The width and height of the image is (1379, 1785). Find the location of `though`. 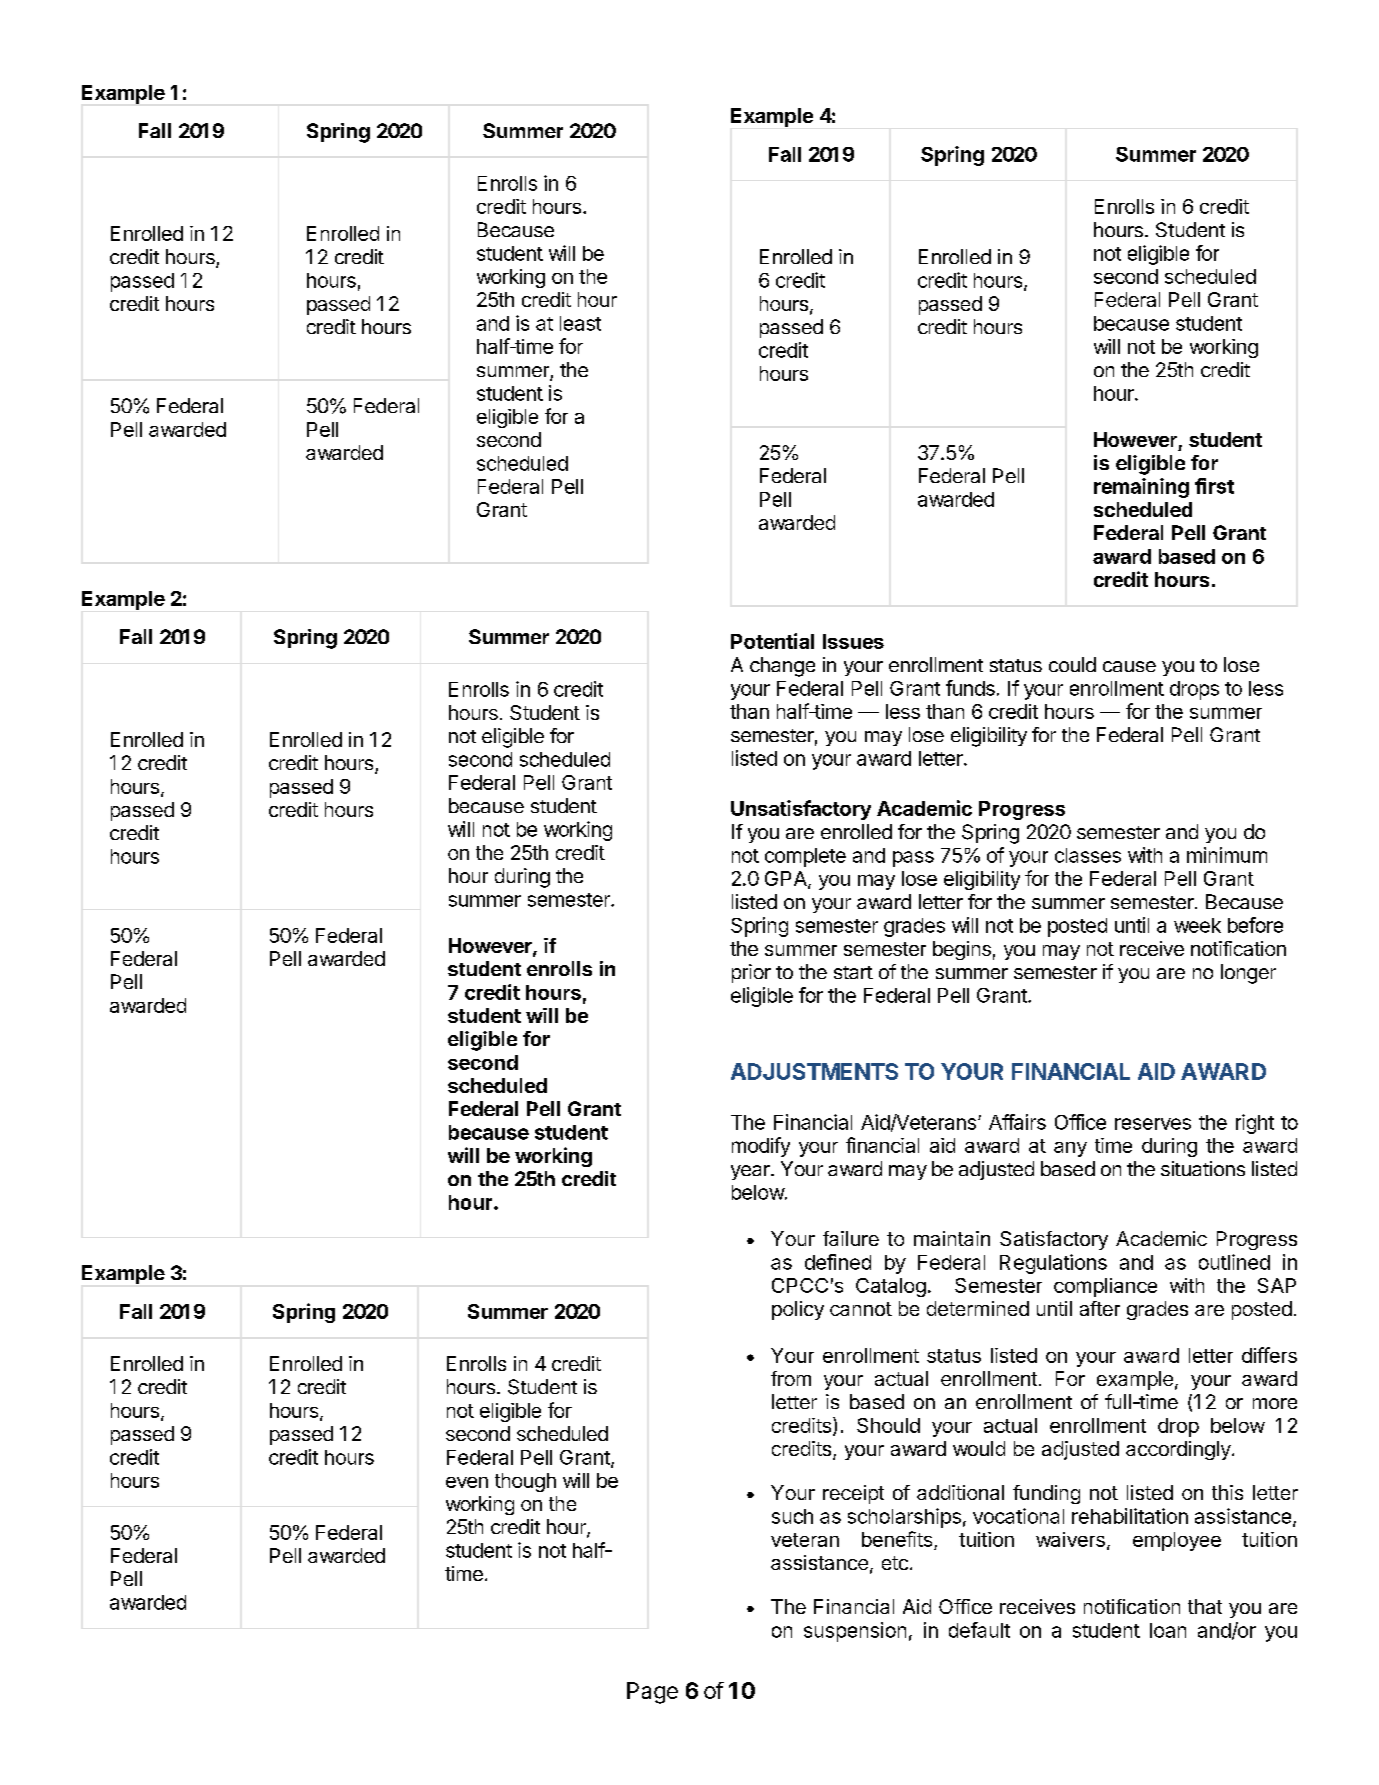

though is located at coordinates (525, 1482).
